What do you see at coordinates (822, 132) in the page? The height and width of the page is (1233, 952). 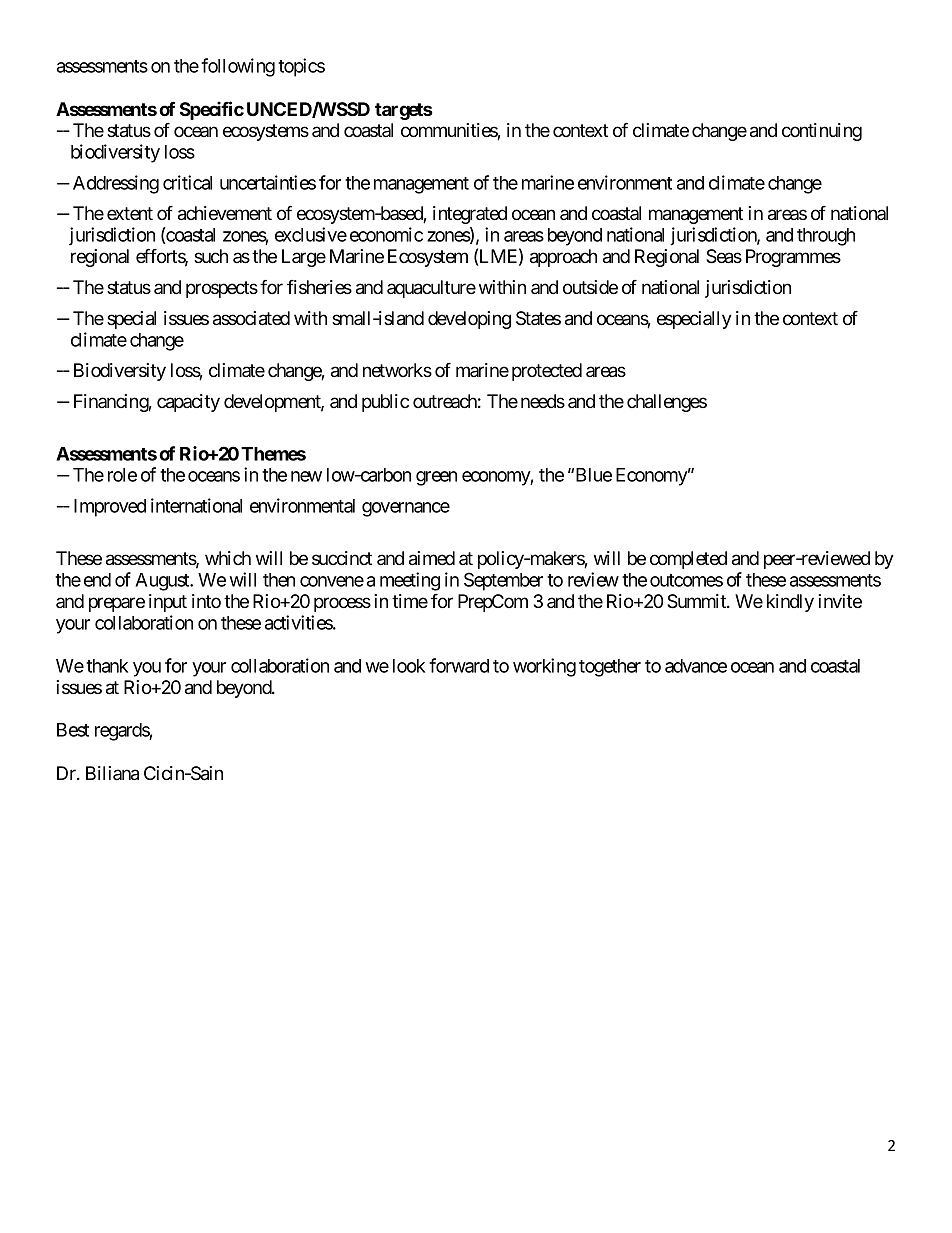 I see `continuing` at bounding box center [822, 132].
